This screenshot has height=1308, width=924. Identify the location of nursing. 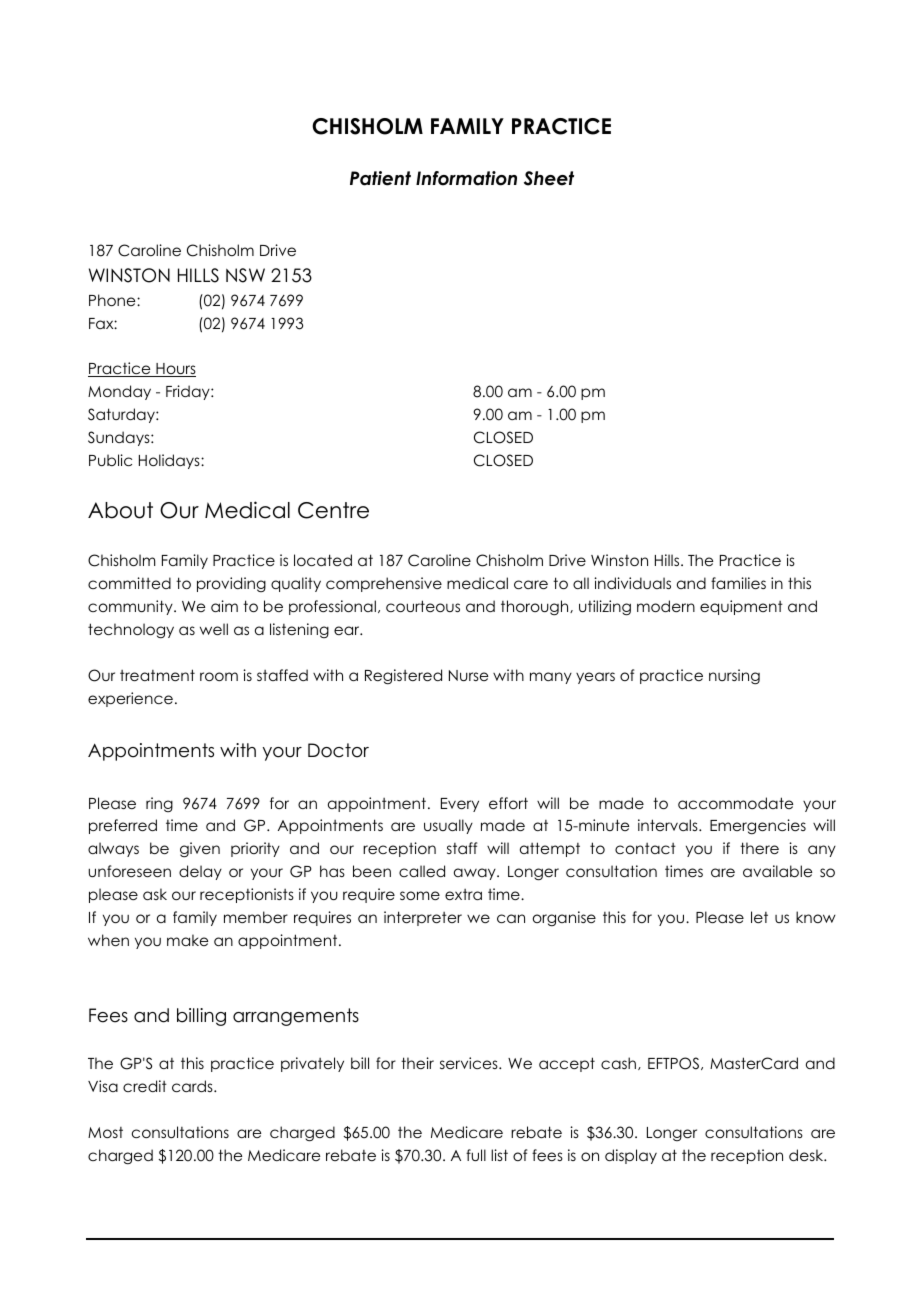
(734, 677).
